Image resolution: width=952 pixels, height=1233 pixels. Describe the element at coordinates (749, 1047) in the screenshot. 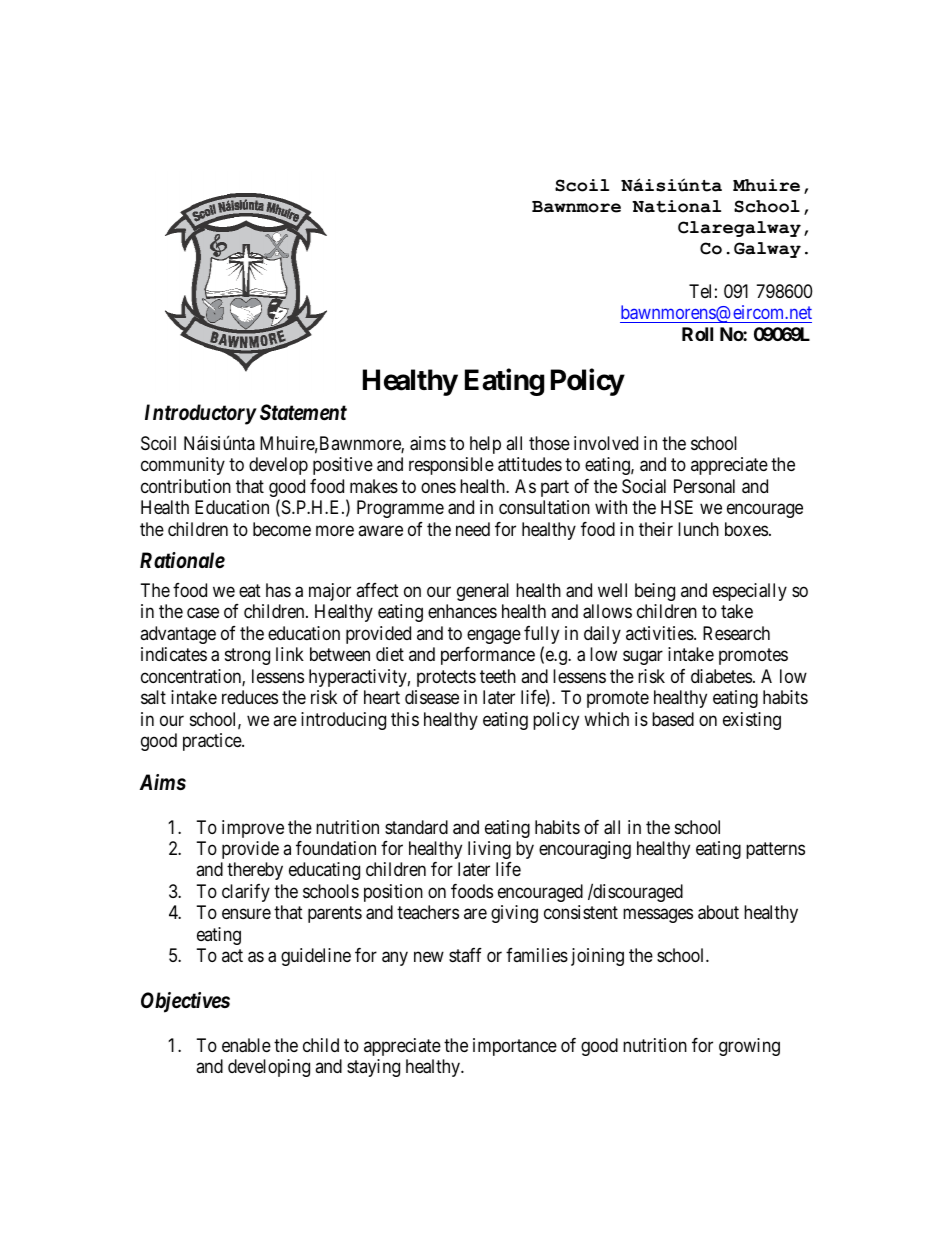

I see `growing` at that location.
